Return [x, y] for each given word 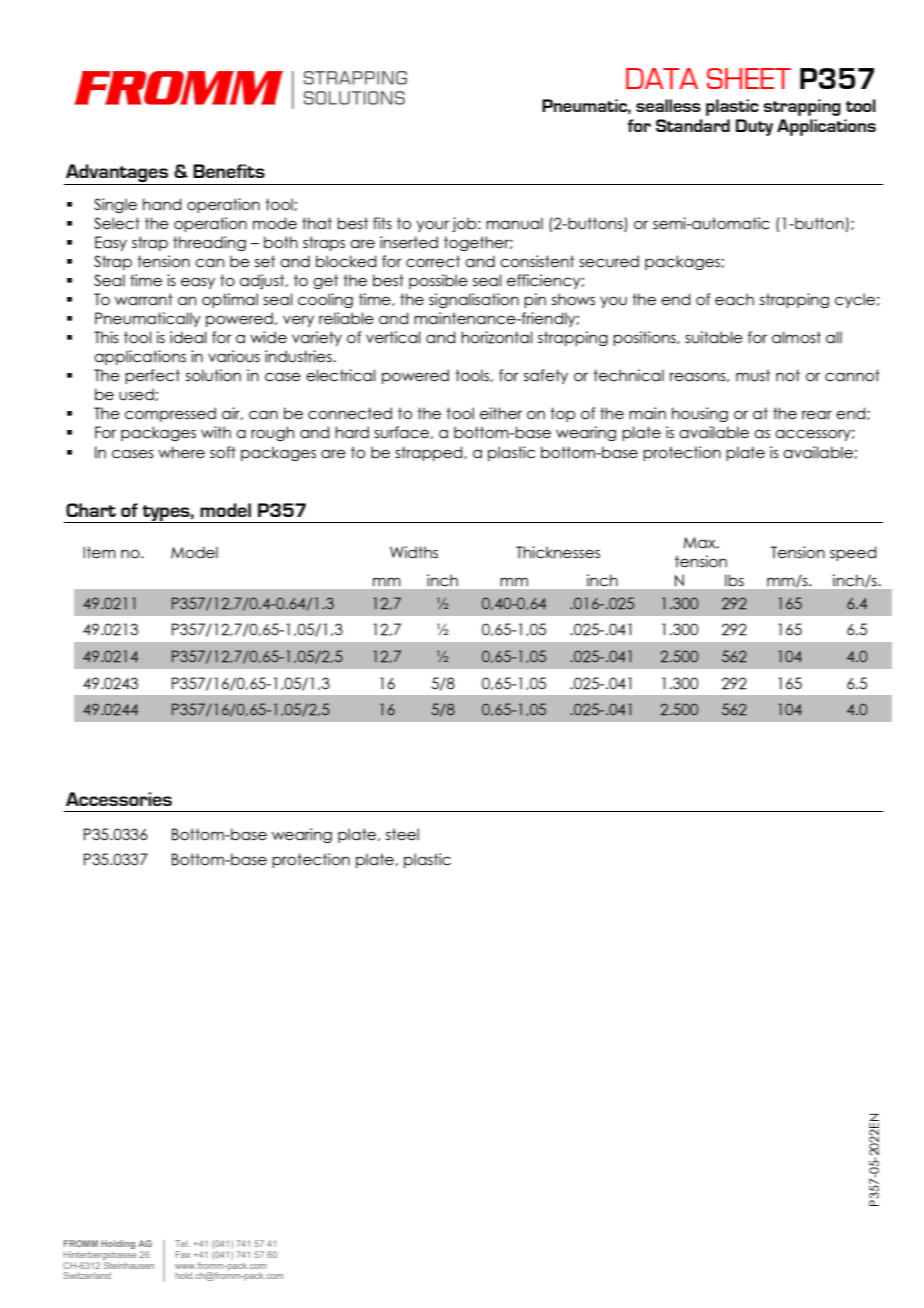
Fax [183, 1254]
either [501, 413]
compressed [170, 414]
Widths [414, 552]
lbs [734, 580]
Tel [182, 1243]
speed [853, 553]
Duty [754, 127]
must [753, 375]
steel [402, 834]
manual [514, 223]
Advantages [117, 174]
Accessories [119, 799]
